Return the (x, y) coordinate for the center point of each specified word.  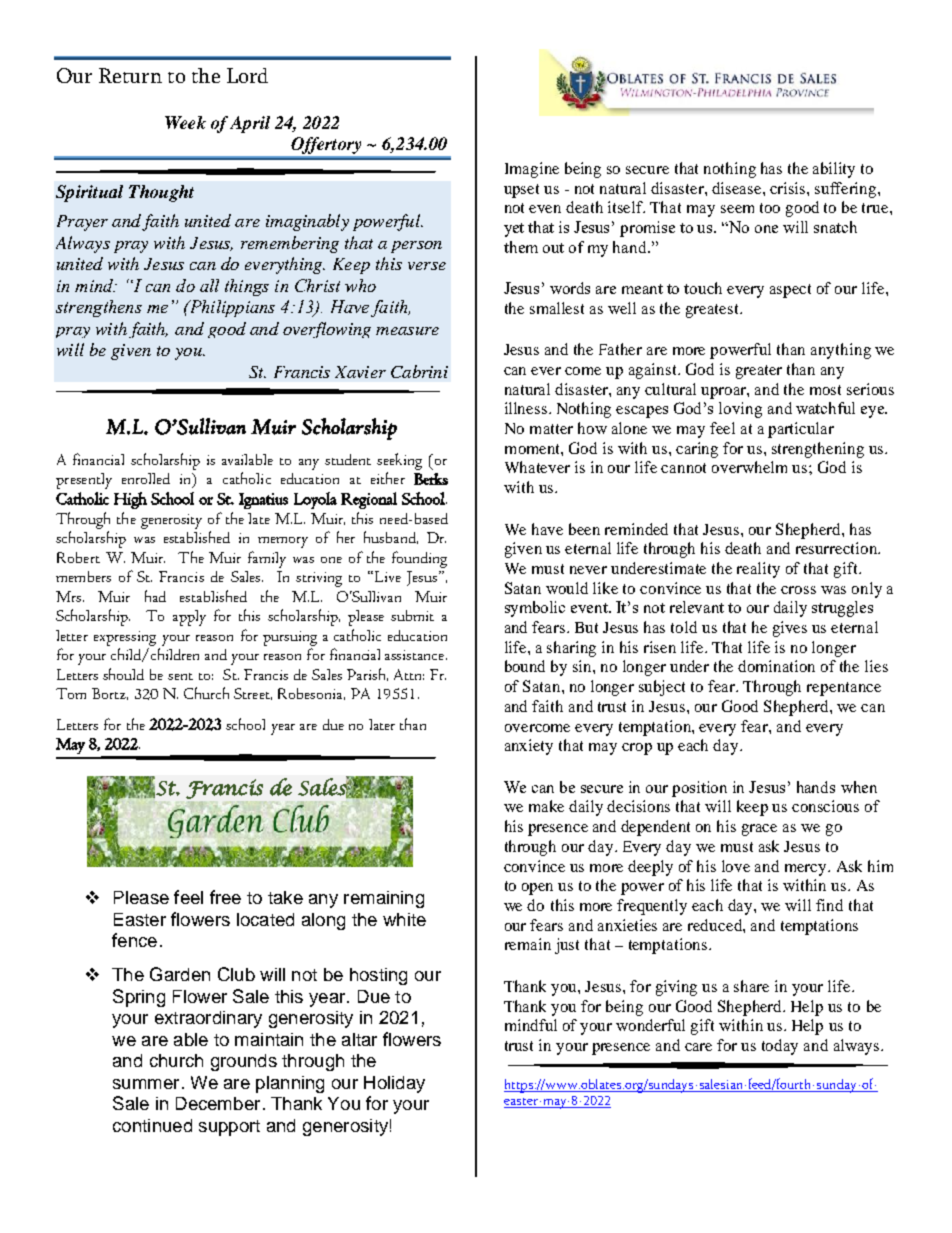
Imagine (532, 170)
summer (146, 1084)
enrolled (146, 478)
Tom (71, 693)
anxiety (529, 747)
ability (834, 170)
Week (185, 122)
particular (801, 430)
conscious (825, 806)
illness (527, 408)
